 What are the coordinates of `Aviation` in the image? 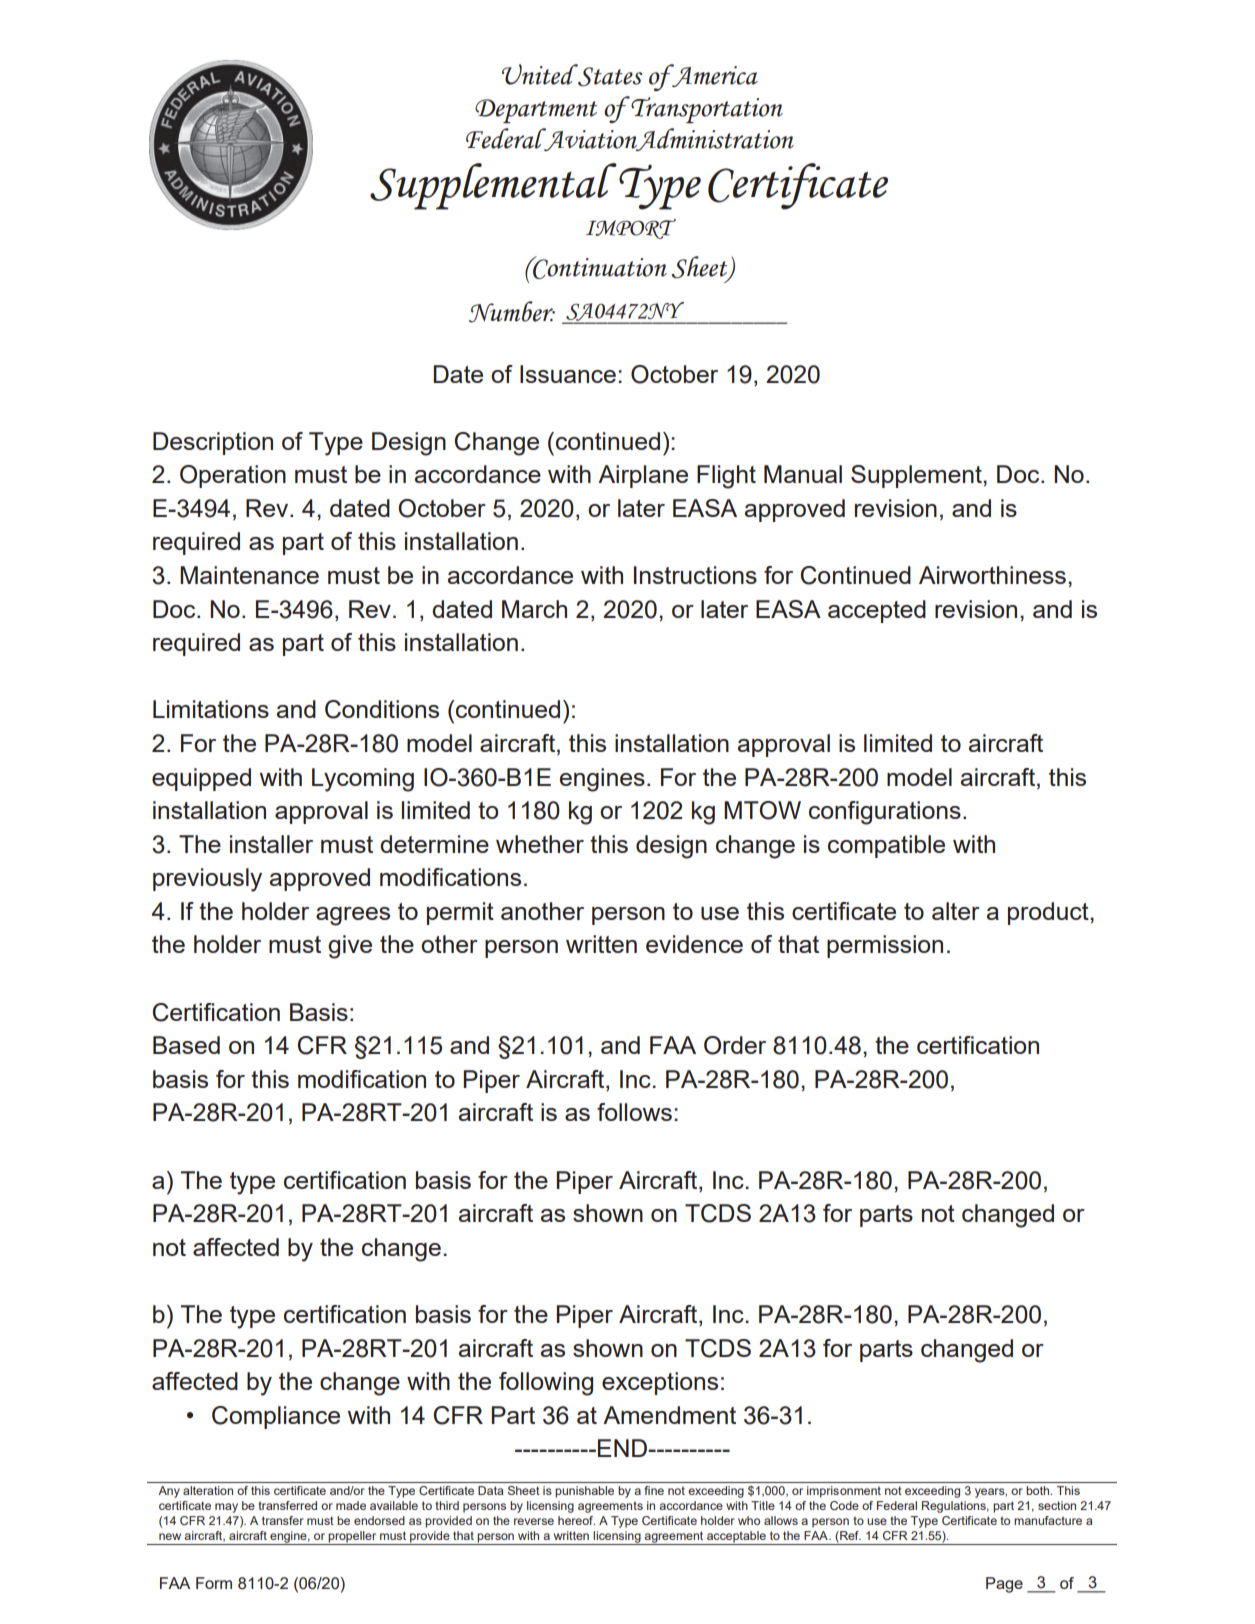 It's located at (591, 139).
